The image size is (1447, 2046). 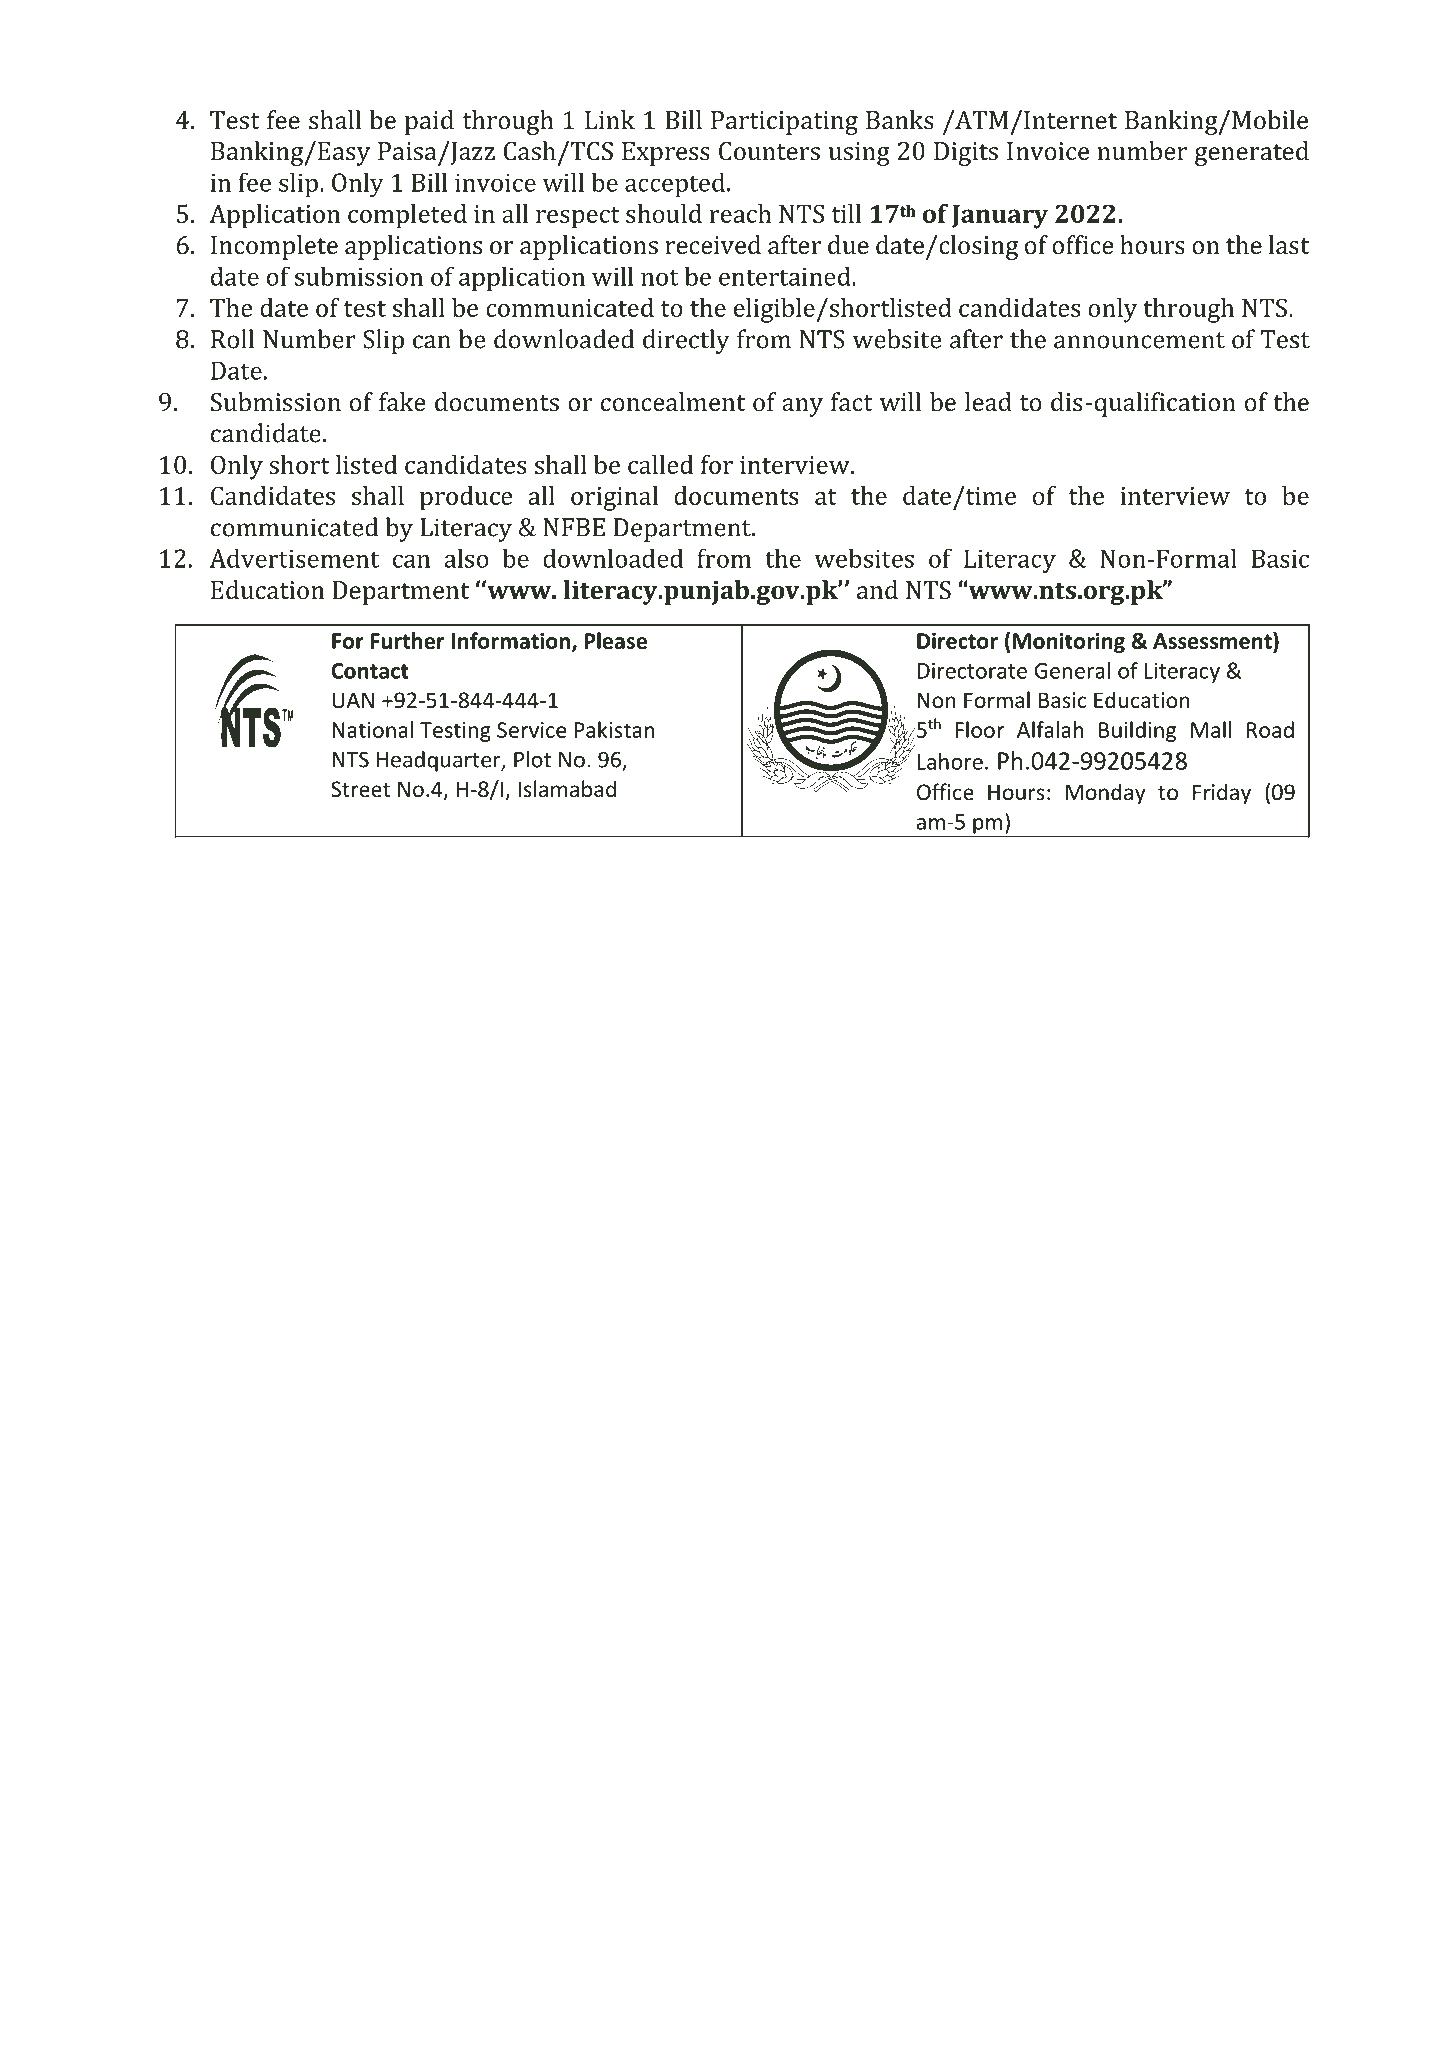 I want to click on lead, so click(x=988, y=401).
